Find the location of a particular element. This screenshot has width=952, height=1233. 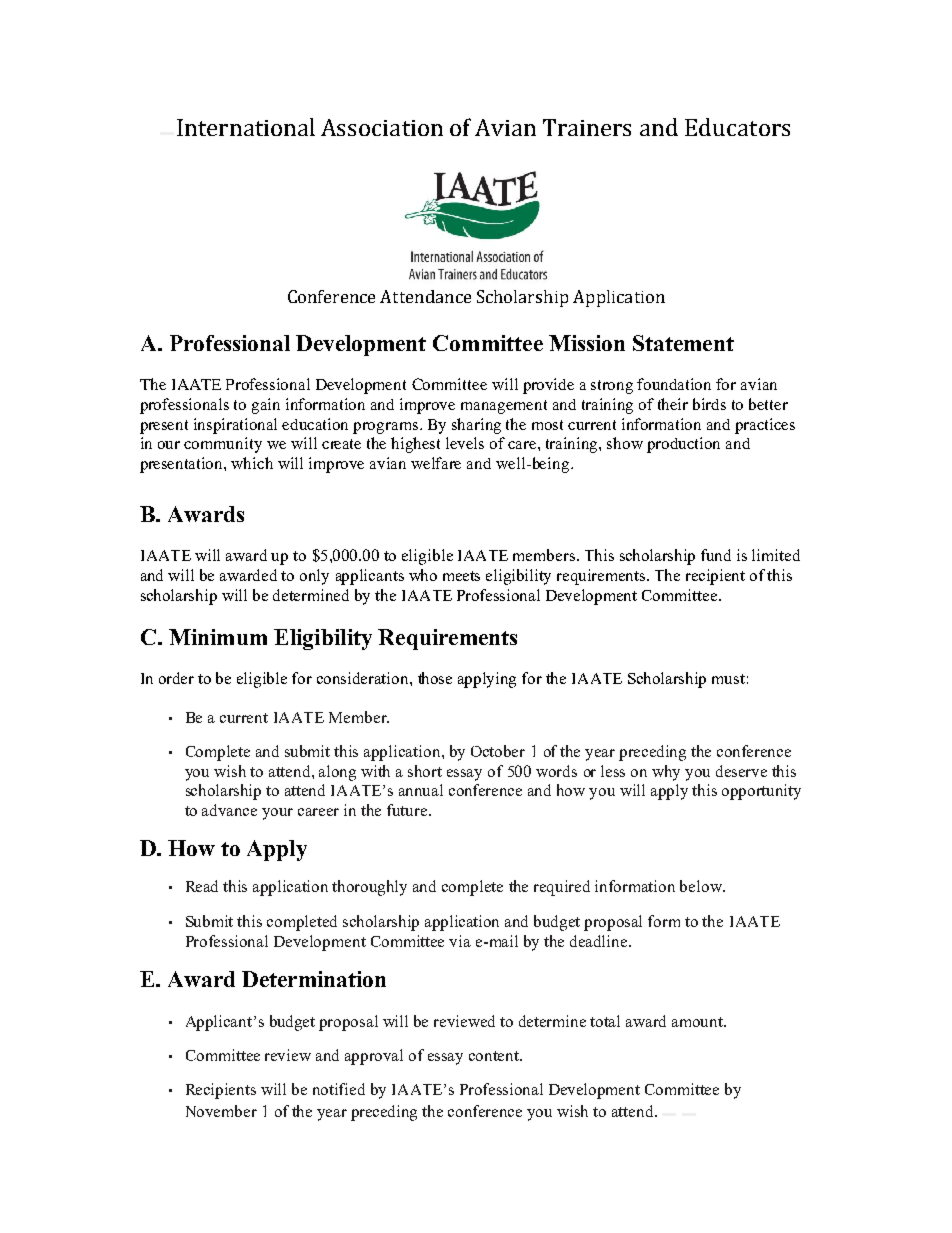

International is located at coordinates (246, 127).
